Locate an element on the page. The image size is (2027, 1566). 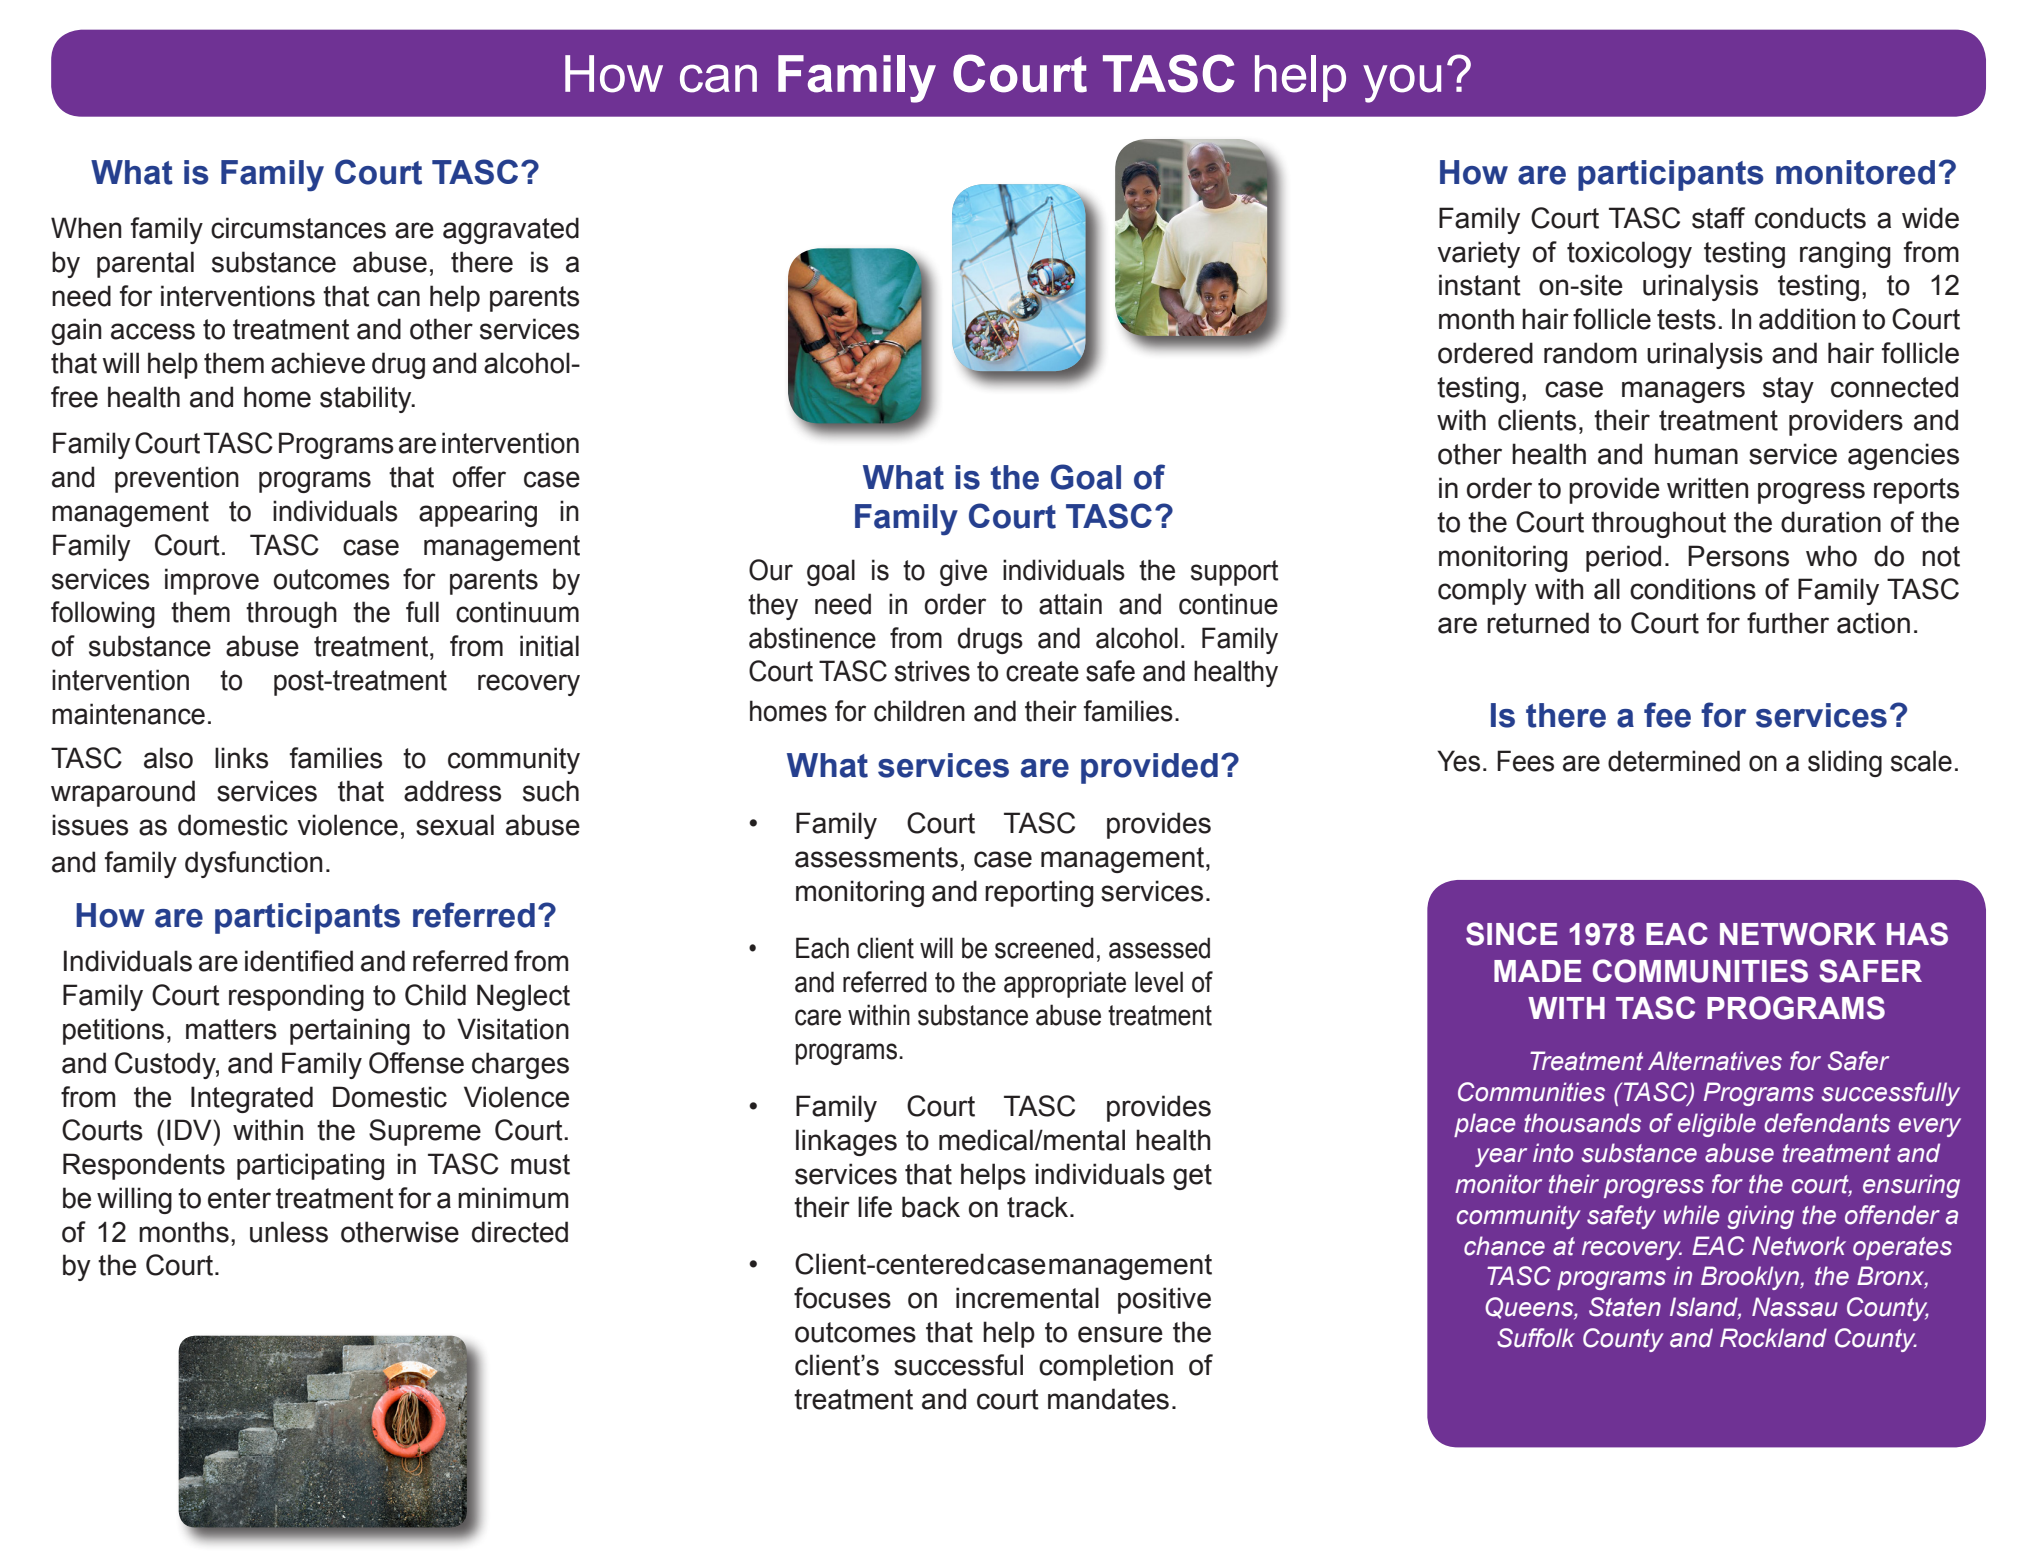
dysfunction is located at coordinates (254, 864).
